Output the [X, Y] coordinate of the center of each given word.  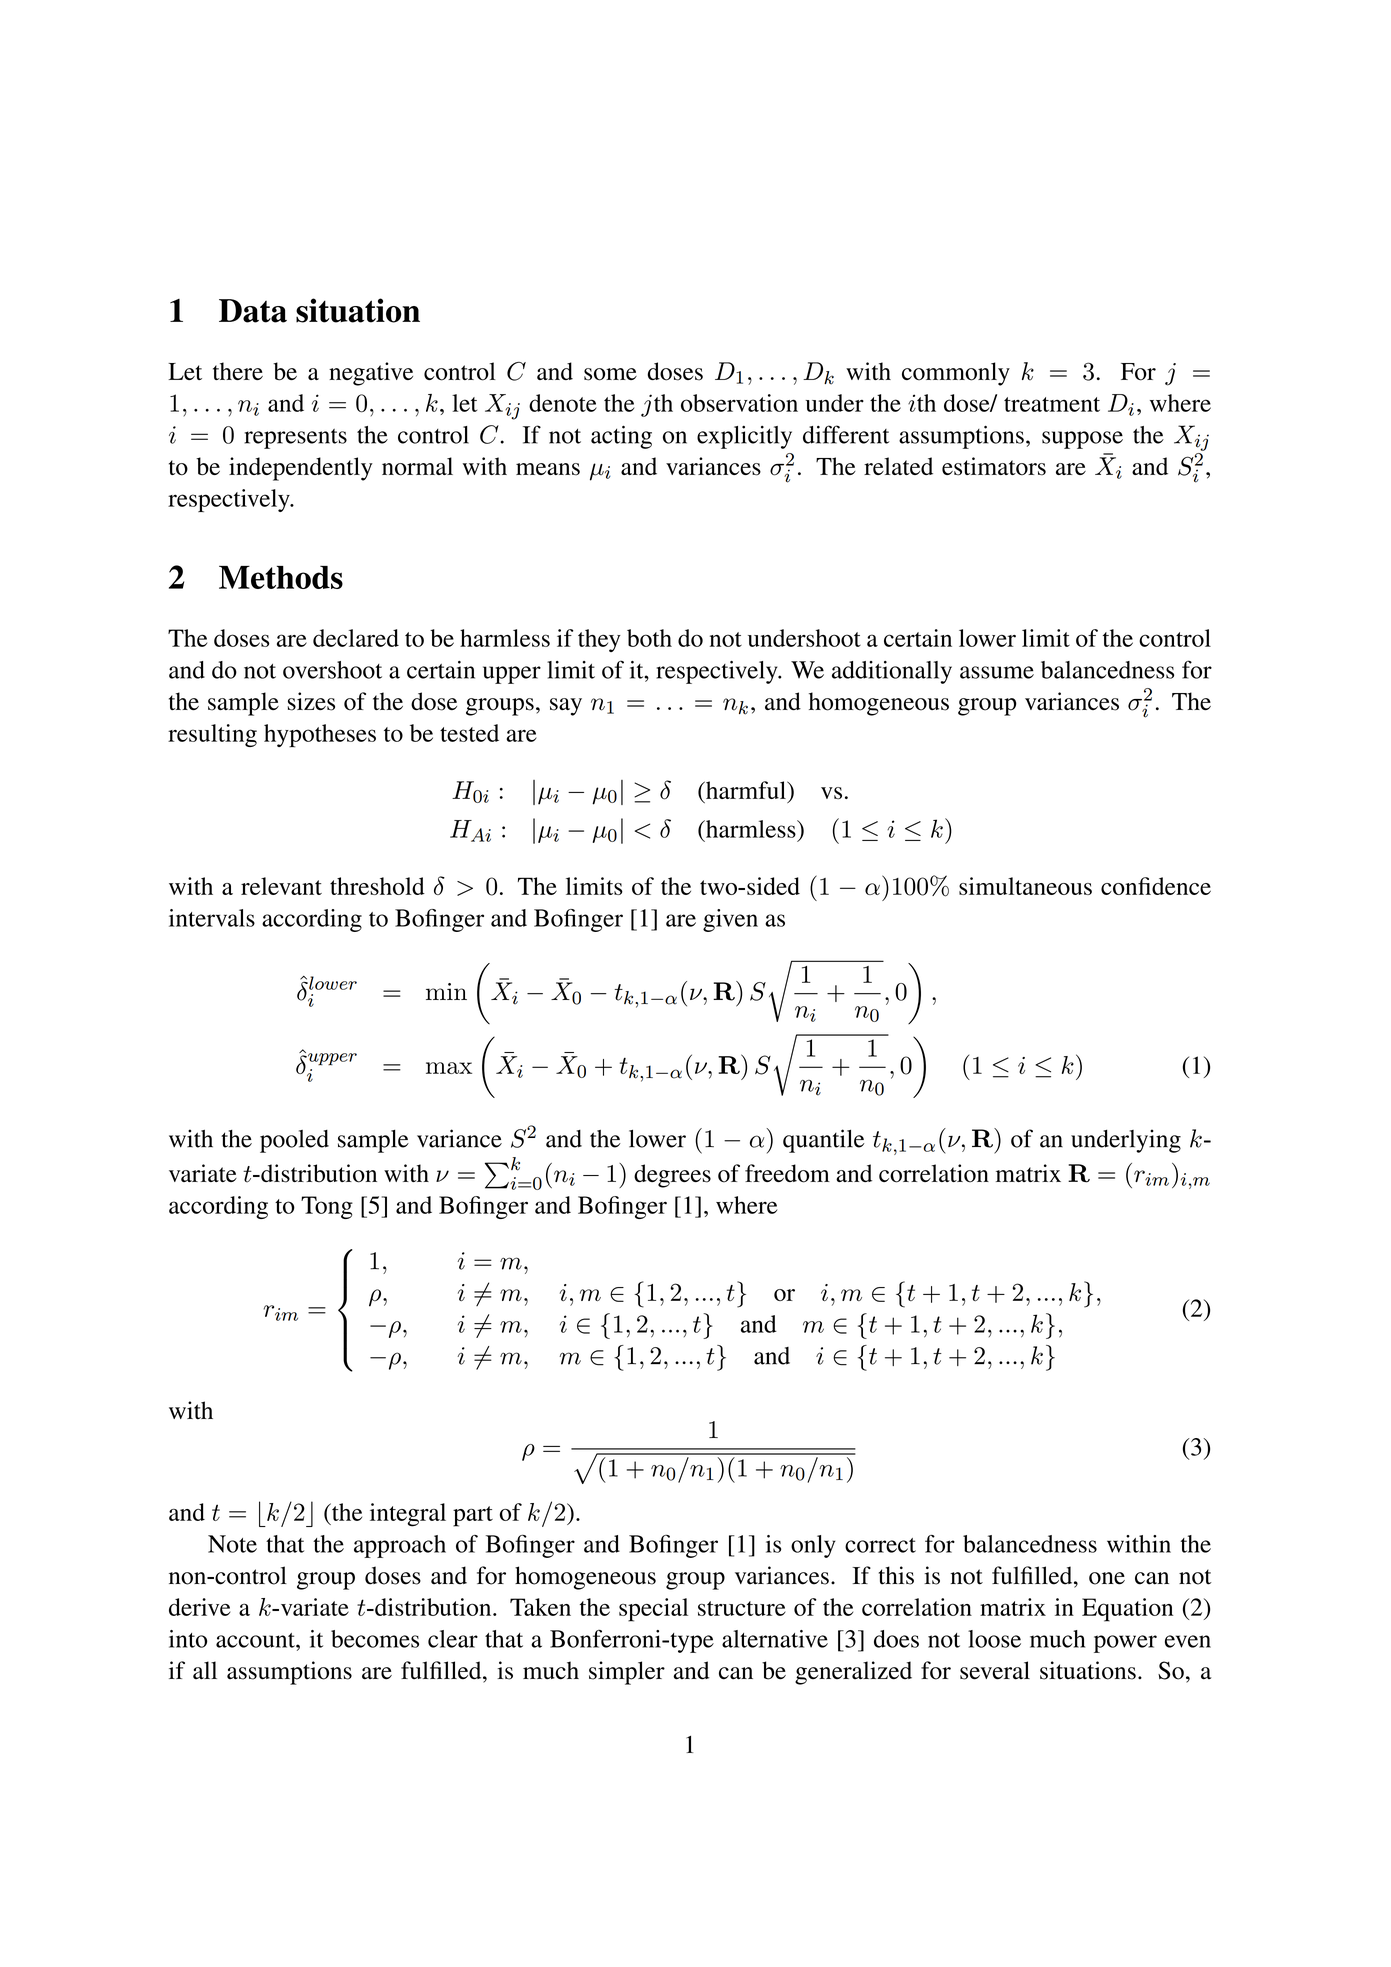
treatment [1052, 404]
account [256, 1640]
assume [997, 672]
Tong [327, 1207]
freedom [787, 1173]
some [610, 374]
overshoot [332, 670]
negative [371, 374]
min [446, 991]
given [730, 920]
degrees [672, 1176]
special [653, 1610]
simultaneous [1025, 886]
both [649, 638]
